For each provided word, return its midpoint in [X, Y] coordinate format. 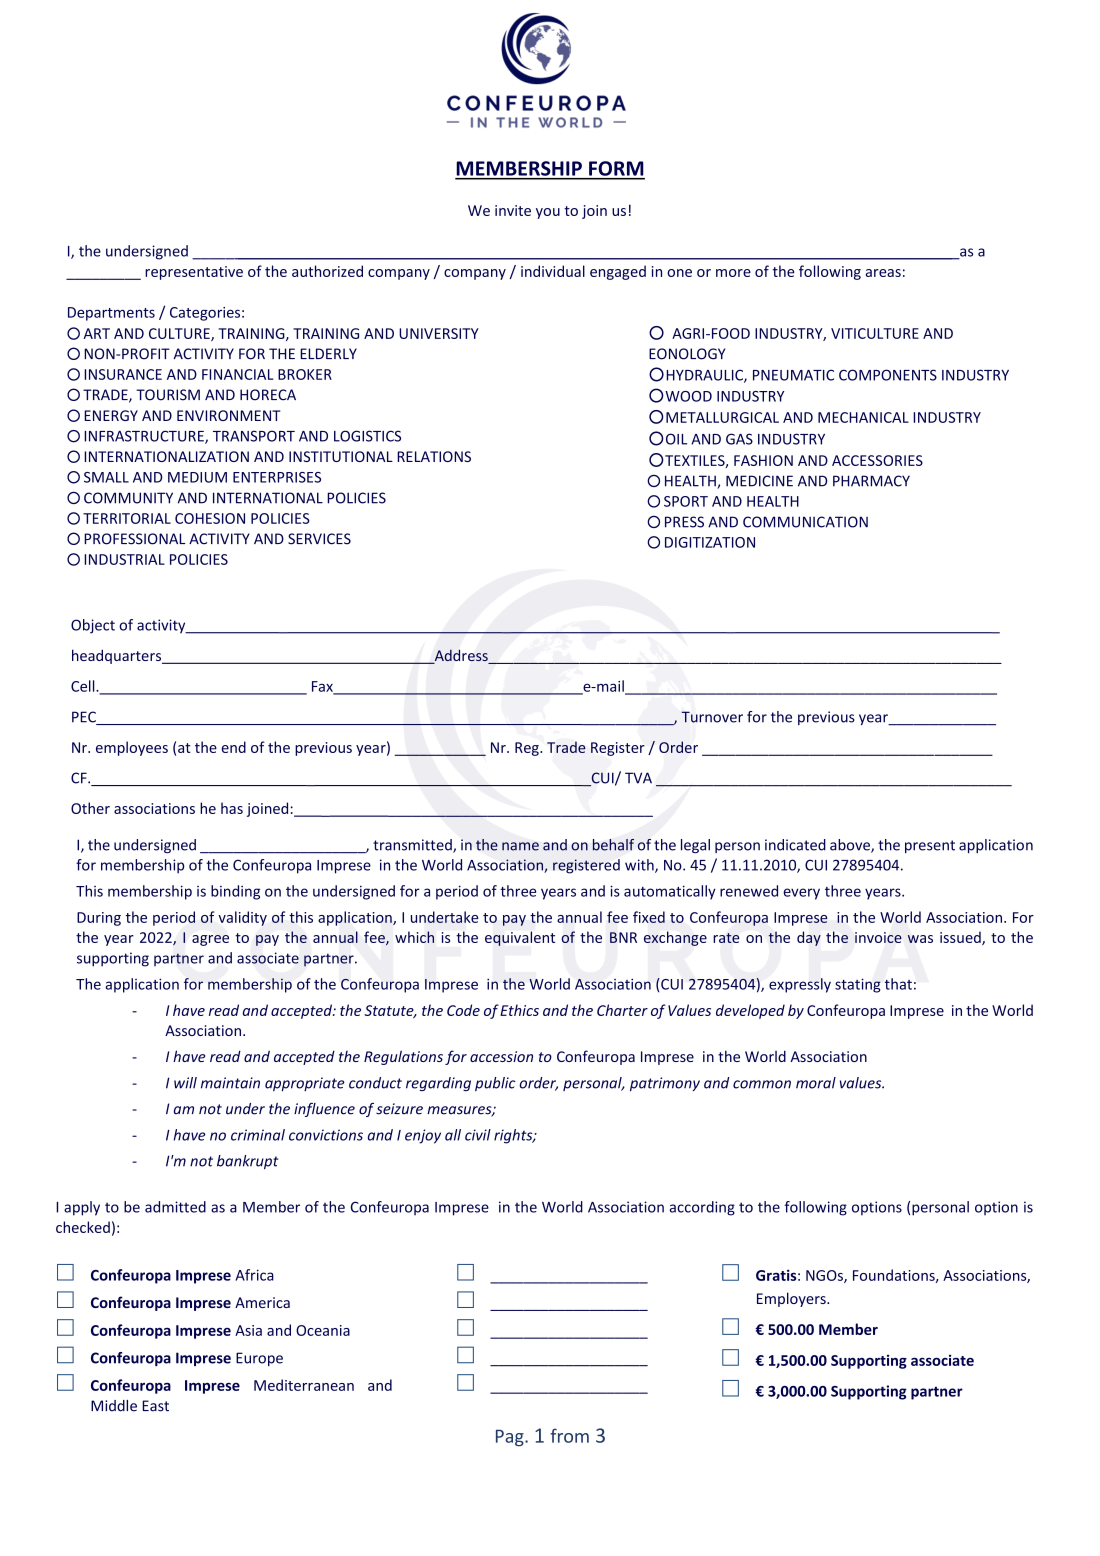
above [851, 846]
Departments [111, 314]
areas [883, 273]
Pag [511, 1437]
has [232, 808]
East [155, 1406]
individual [553, 271]
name [520, 846]
